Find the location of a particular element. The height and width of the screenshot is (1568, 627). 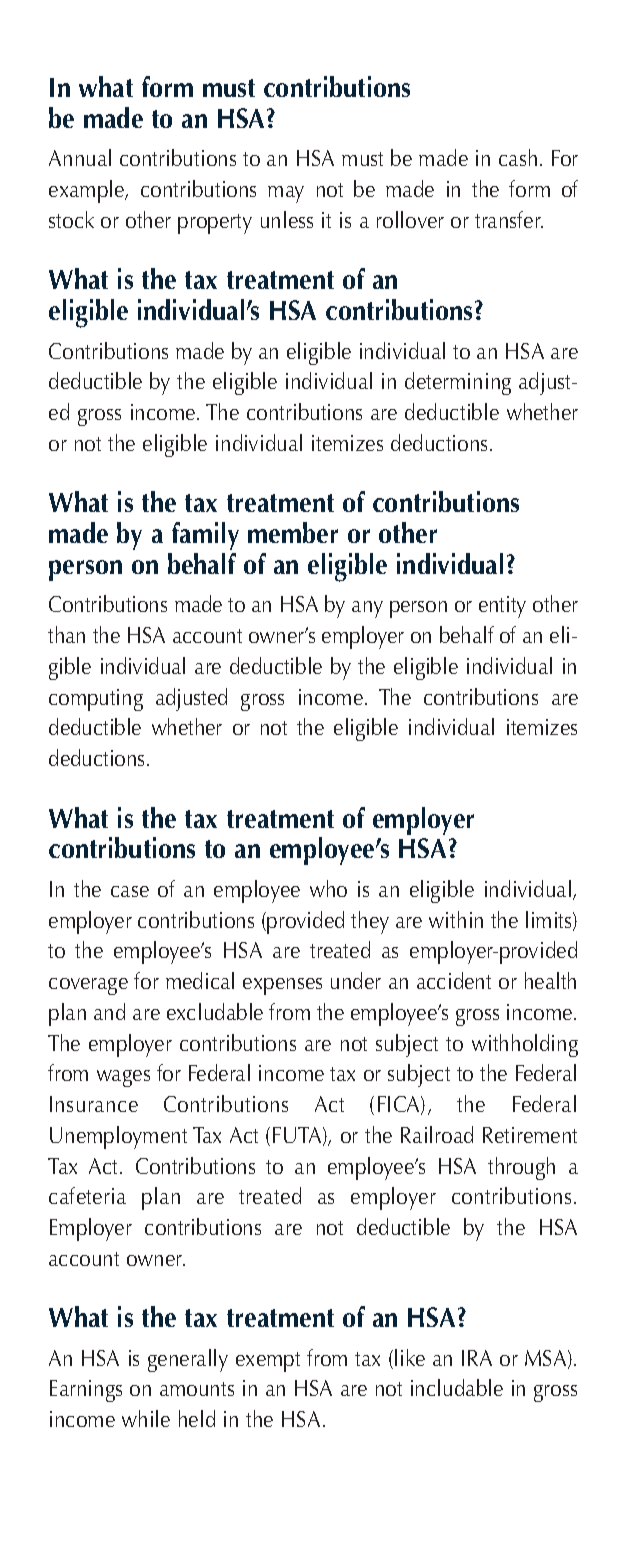

within is located at coordinates (456, 919).
